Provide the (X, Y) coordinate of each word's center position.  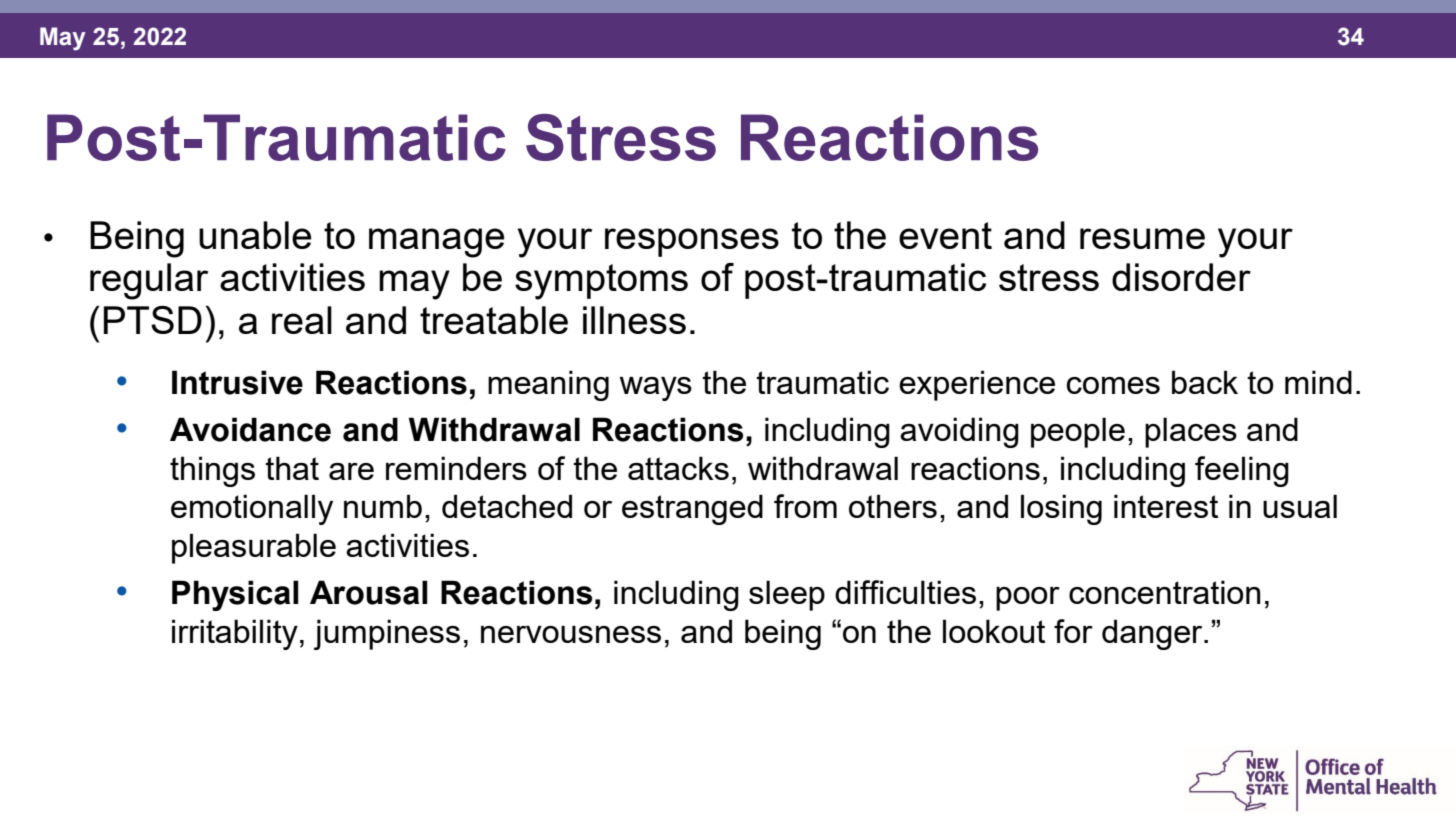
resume (1142, 238)
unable (255, 235)
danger (1153, 634)
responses (692, 242)
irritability (235, 634)
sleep (787, 595)
